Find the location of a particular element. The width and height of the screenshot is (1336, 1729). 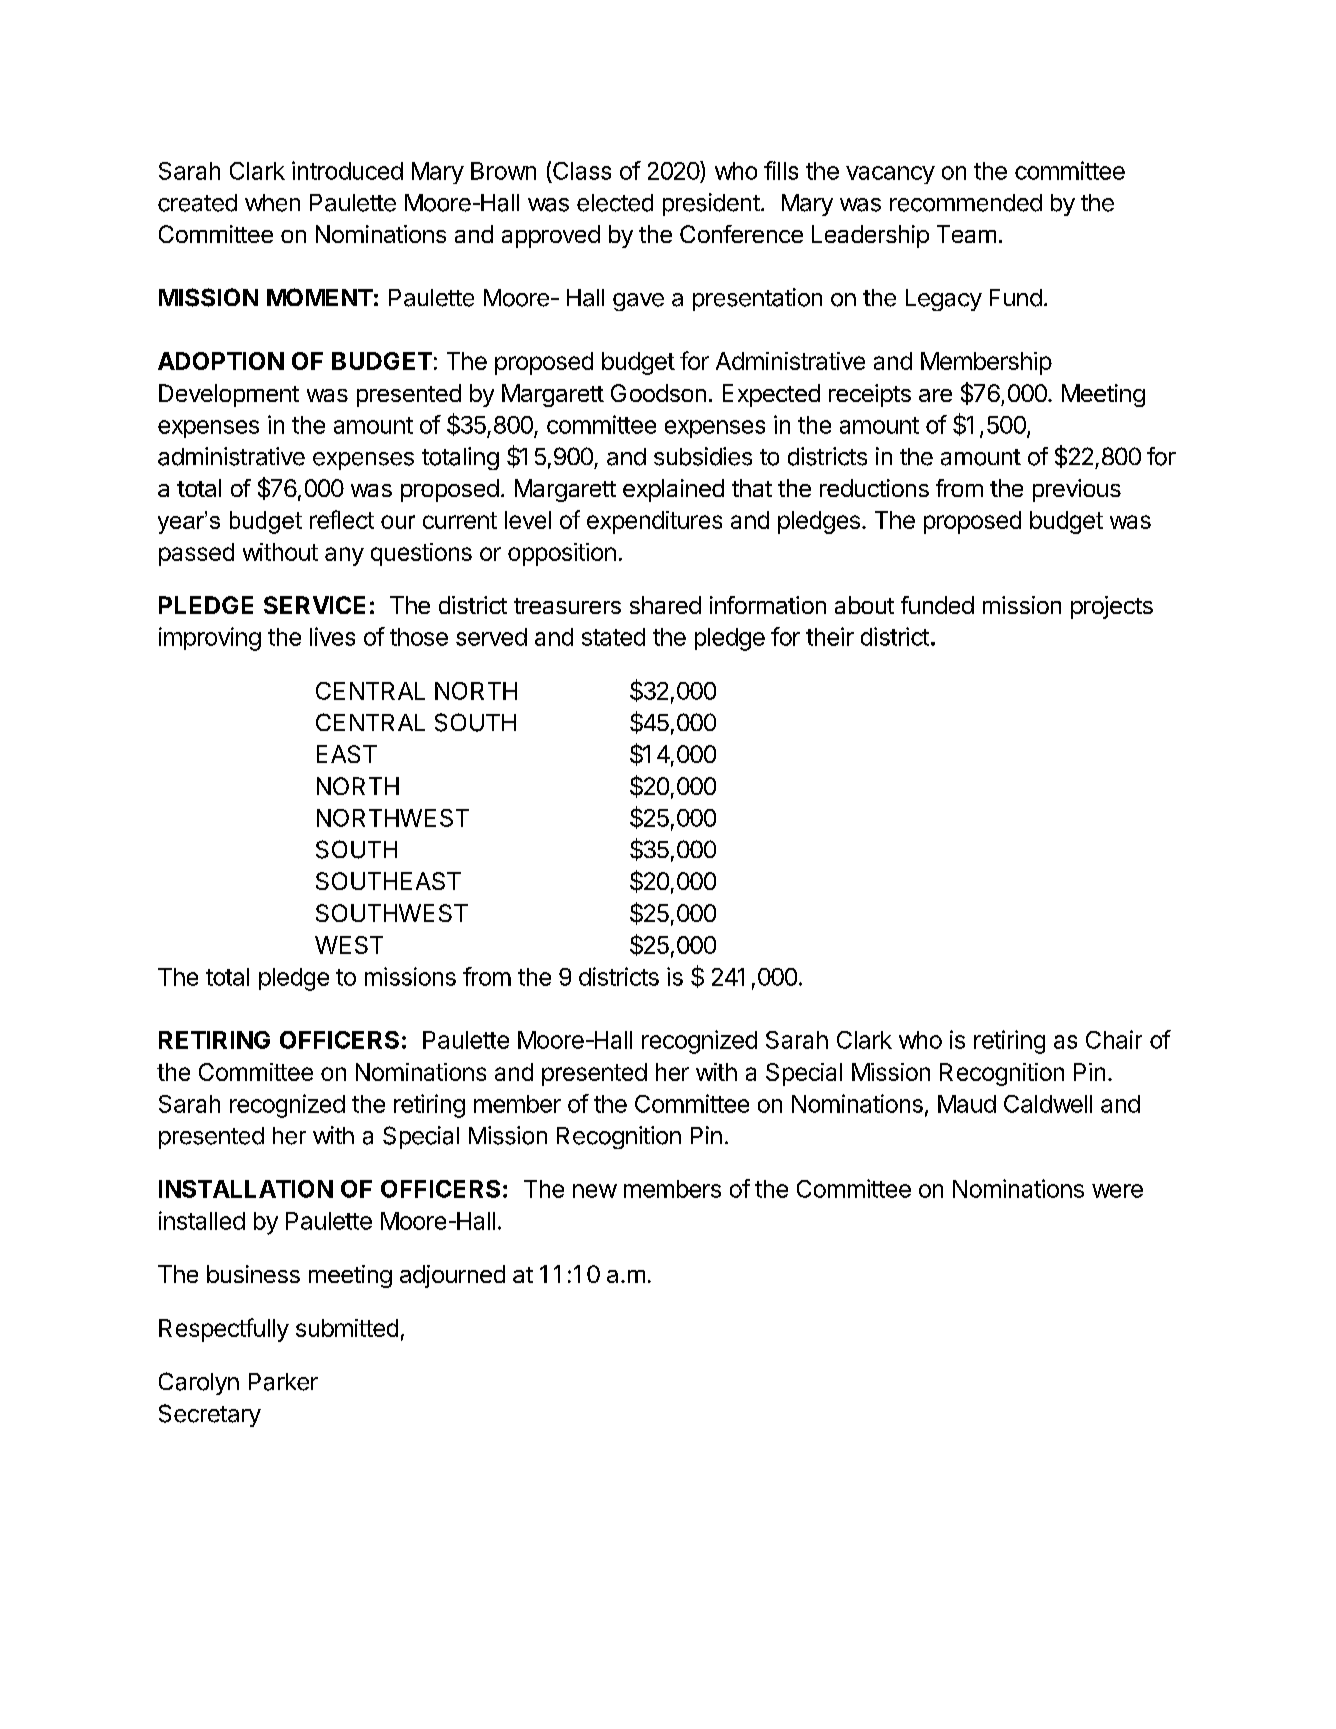

Caldwell is located at coordinates (1048, 1104).
